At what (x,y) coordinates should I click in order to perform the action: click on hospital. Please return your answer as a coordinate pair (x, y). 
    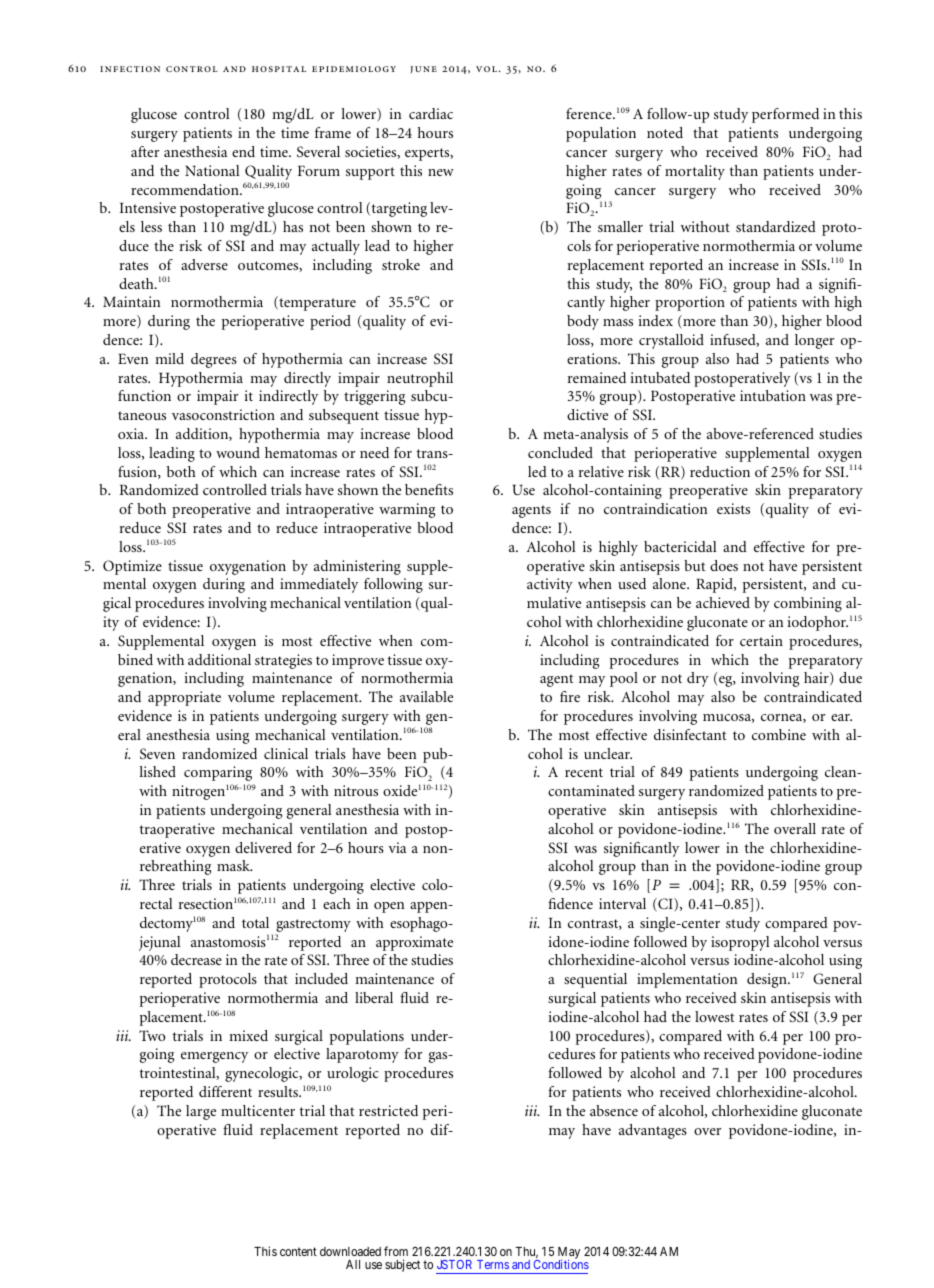
    Looking at the image, I should click on (279, 69).
